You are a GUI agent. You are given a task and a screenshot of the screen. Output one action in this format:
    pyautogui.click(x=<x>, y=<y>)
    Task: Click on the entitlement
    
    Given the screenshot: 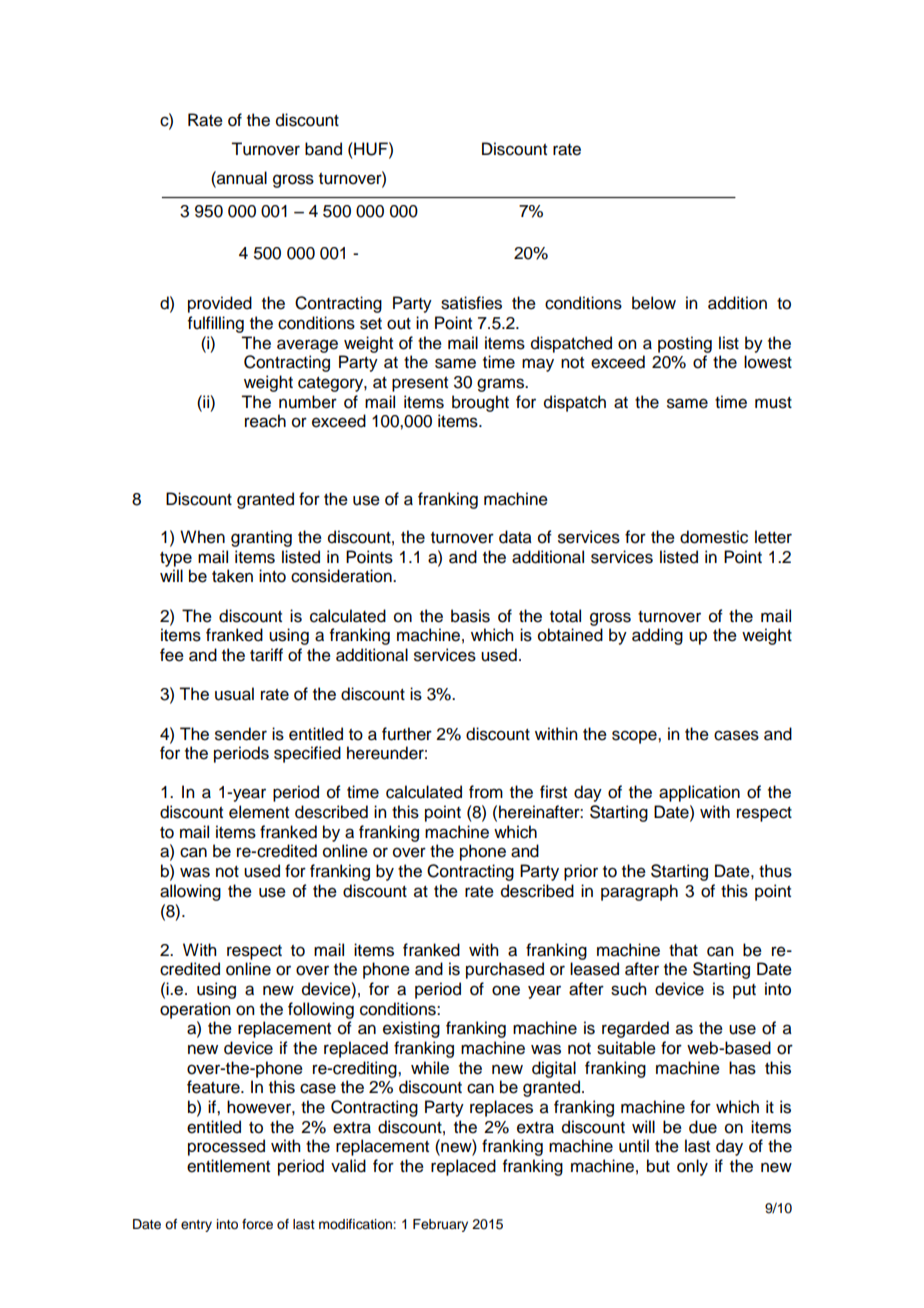 What is the action you would take?
    pyautogui.click(x=228, y=1166)
